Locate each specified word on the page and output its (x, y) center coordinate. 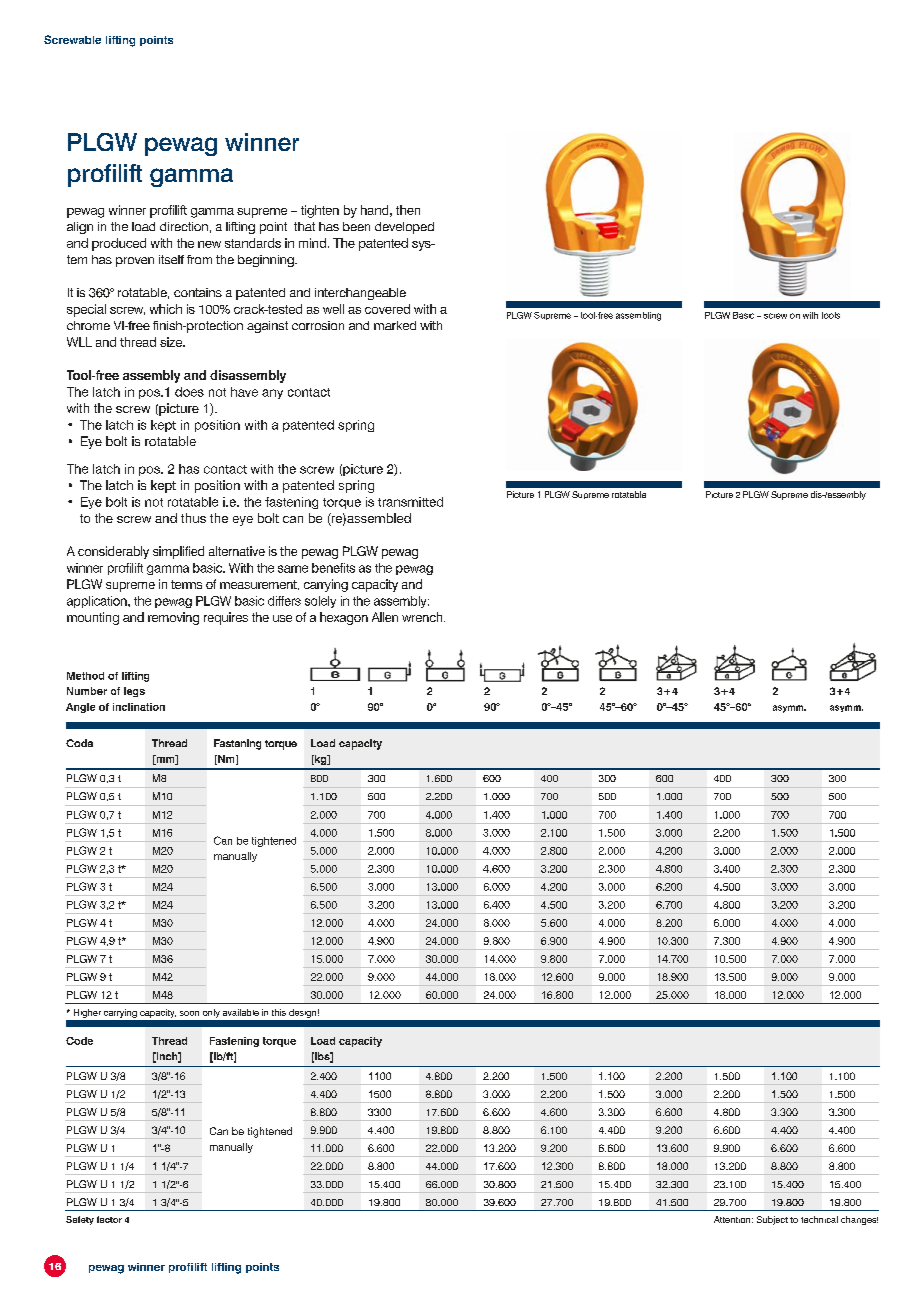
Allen (385, 617)
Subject (772, 1220)
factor (109, 1219)
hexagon (344, 618)
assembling (638, 316)
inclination (139, 707)
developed (404, 228)
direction (184, 226)
